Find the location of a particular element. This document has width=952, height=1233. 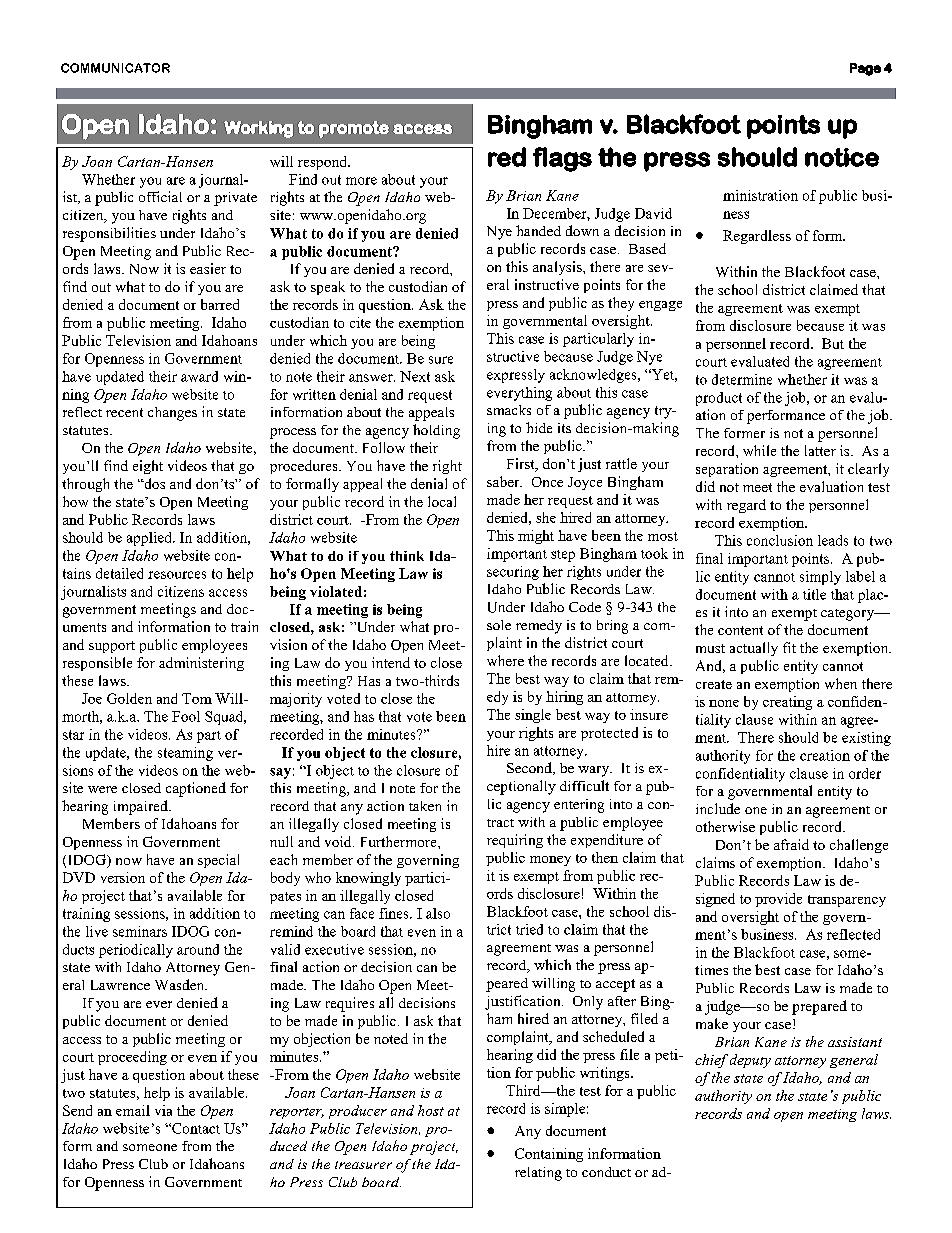

COMMUNICATOR is located at coordinates (115, 68).
